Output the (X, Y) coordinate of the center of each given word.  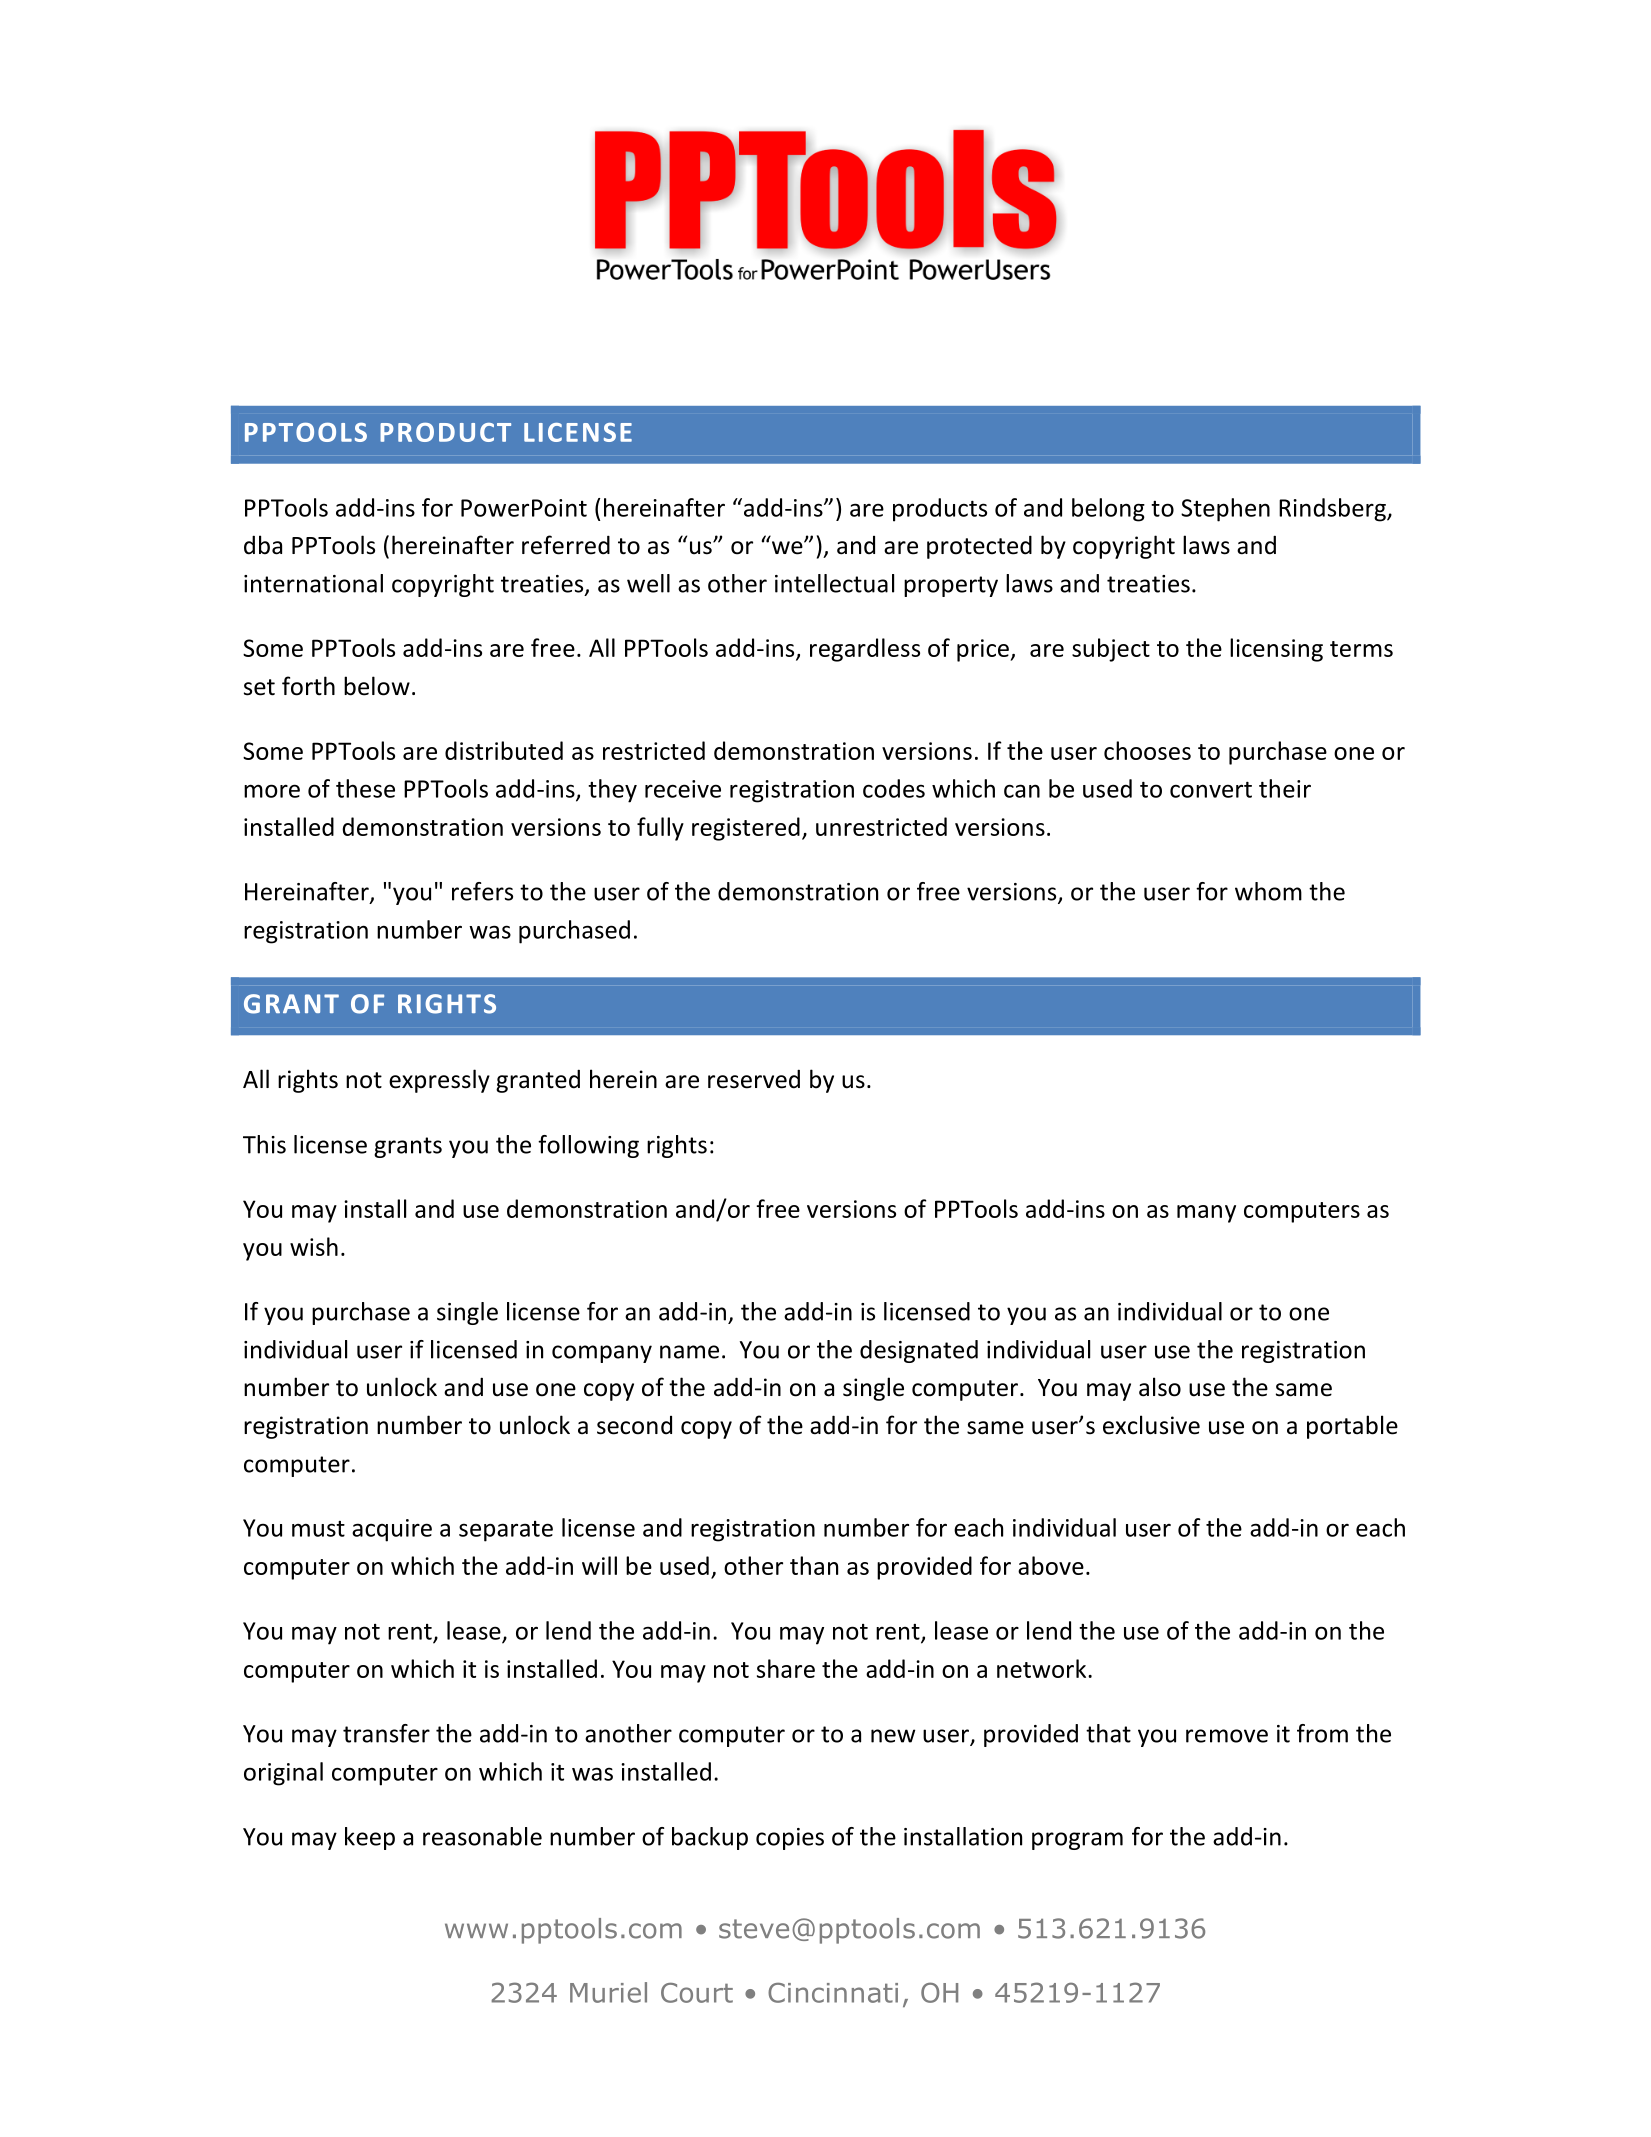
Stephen (1225, 510)
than (814, 1565)
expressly (439, 1081)
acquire (392, 1530)
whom (1268, 891)
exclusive (1151, 1425)
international (313, 583)
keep (370, 1838)
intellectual (834, 583)
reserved (754, 1079)
